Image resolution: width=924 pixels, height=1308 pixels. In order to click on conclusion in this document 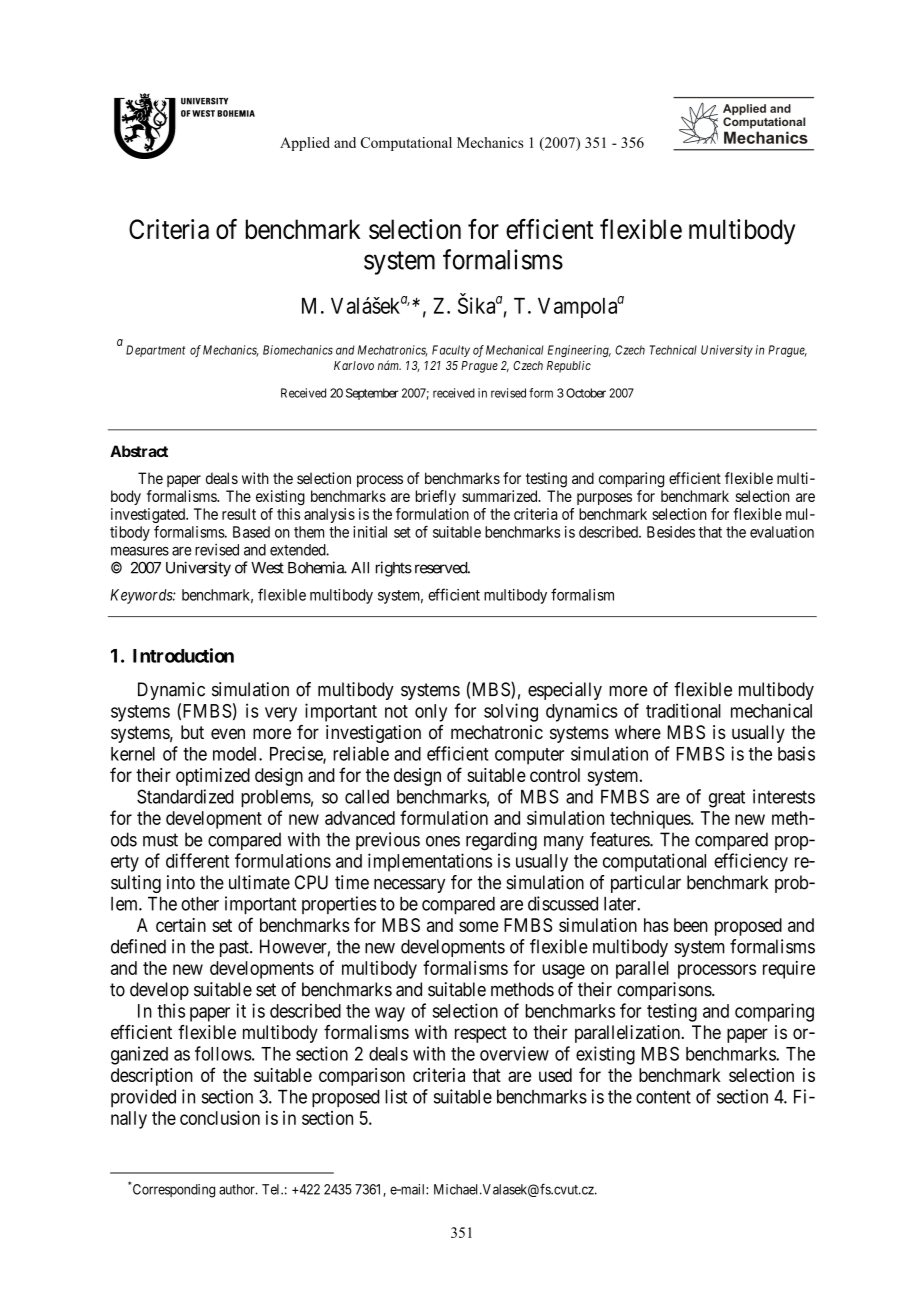, I will do `click(220, 1117)`.
